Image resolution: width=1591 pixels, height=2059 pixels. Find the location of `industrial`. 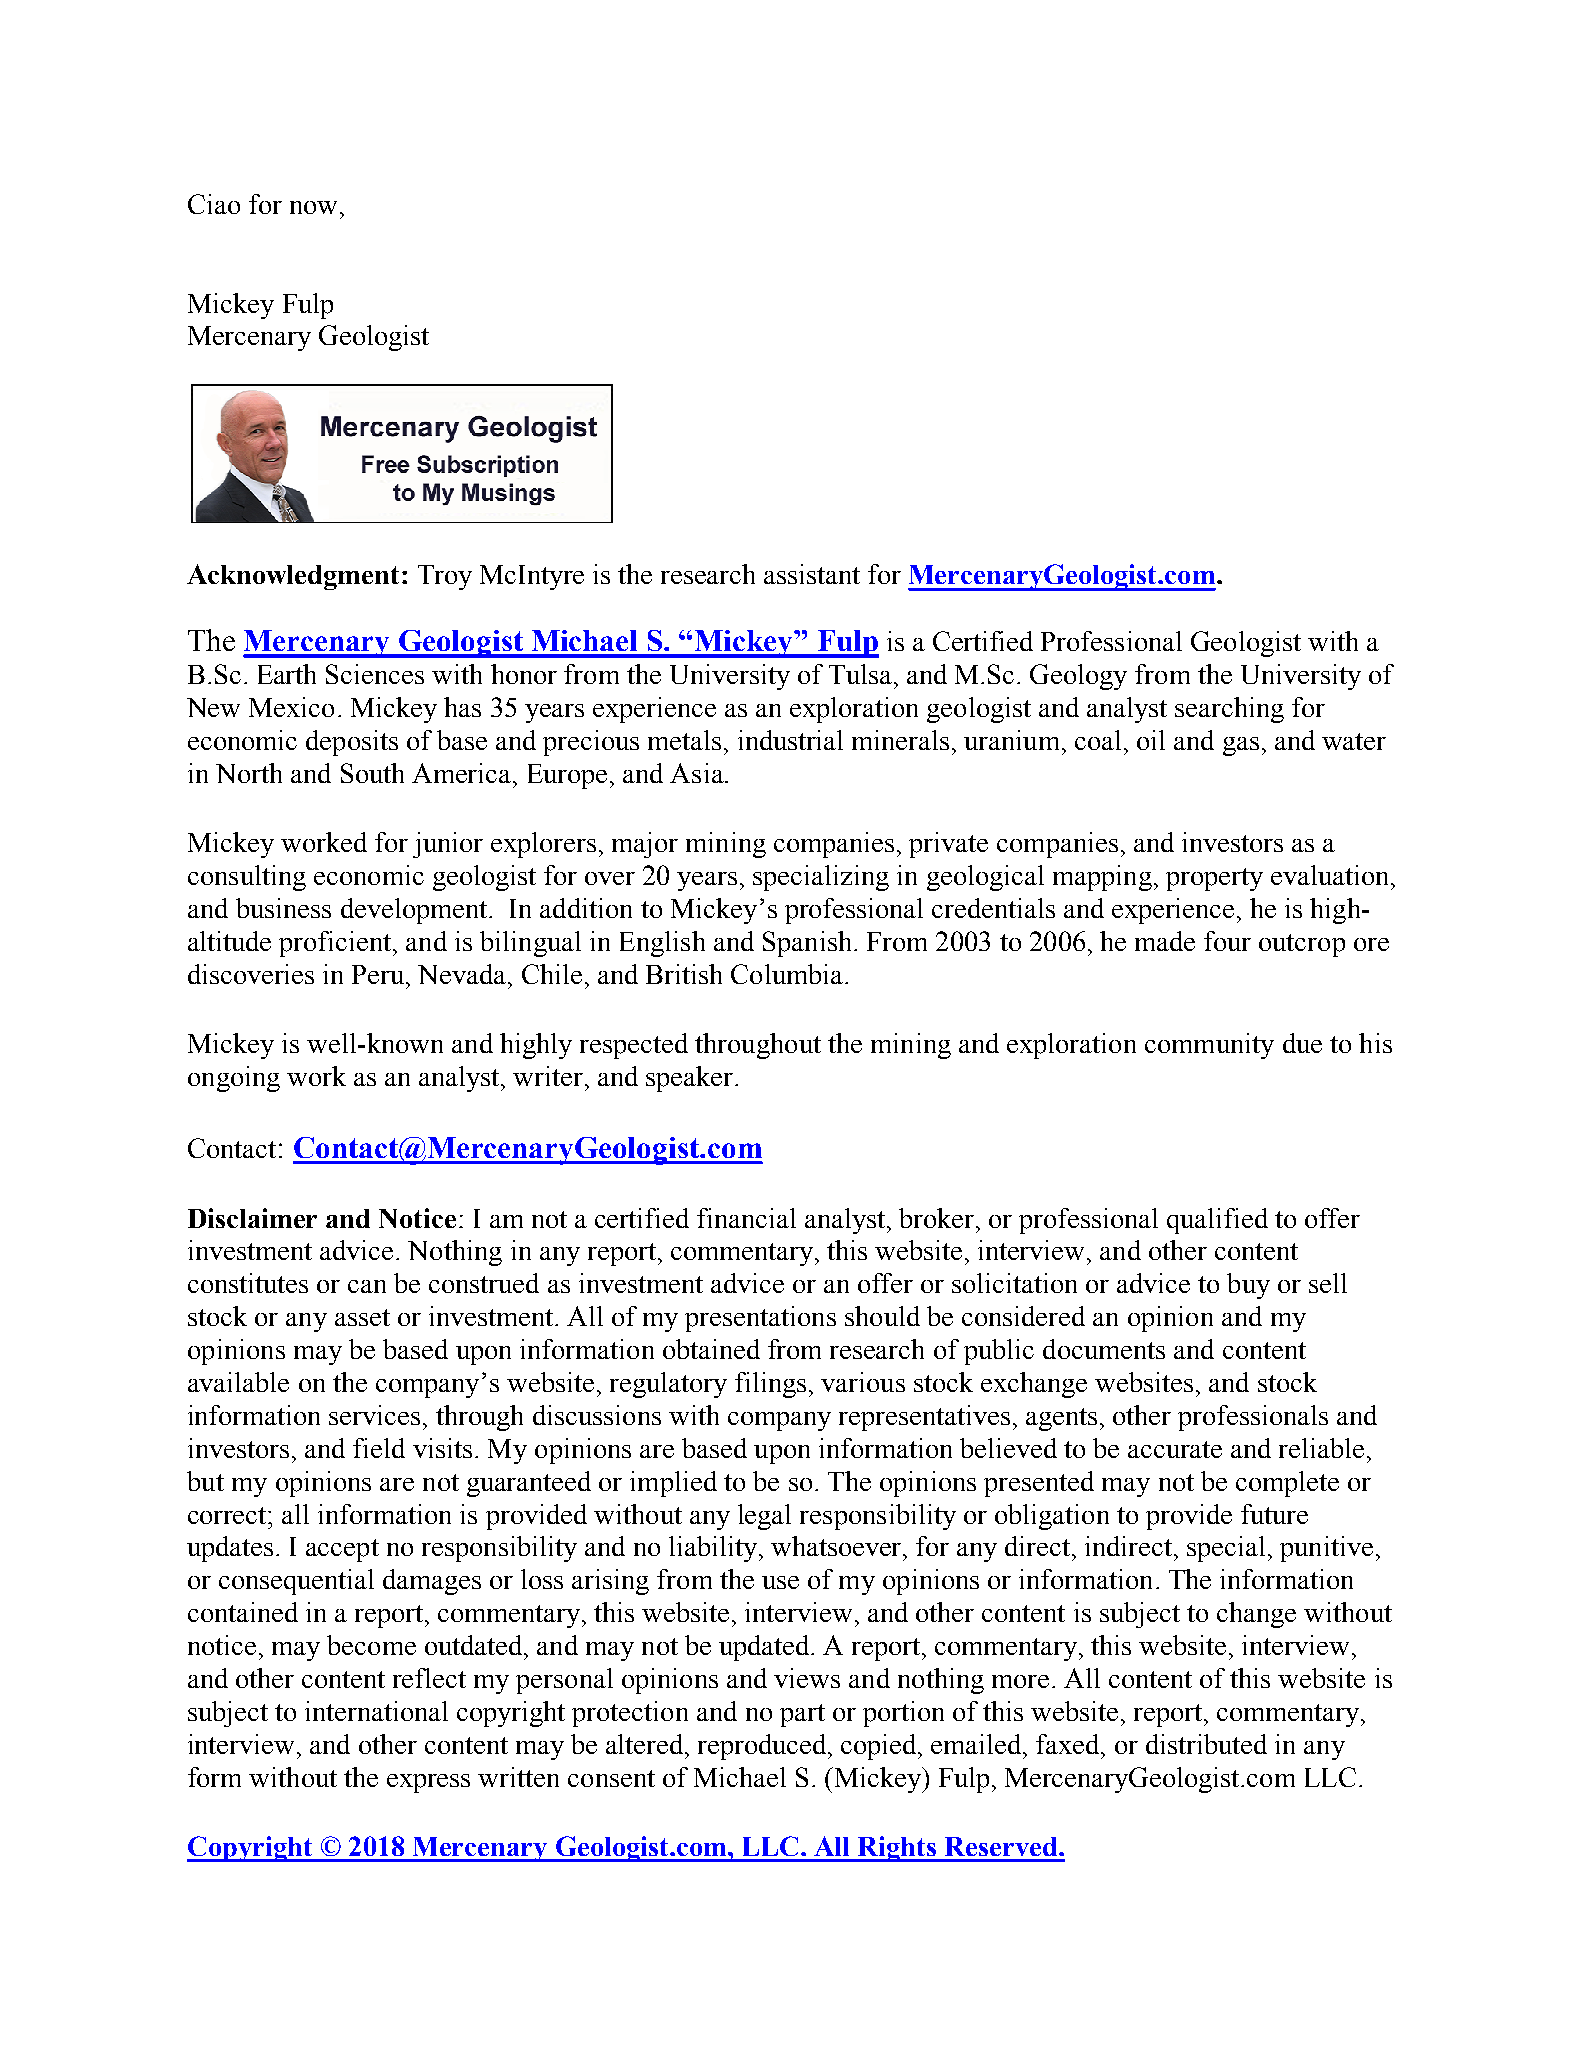

industrial is located at coordinates (790, 740).
